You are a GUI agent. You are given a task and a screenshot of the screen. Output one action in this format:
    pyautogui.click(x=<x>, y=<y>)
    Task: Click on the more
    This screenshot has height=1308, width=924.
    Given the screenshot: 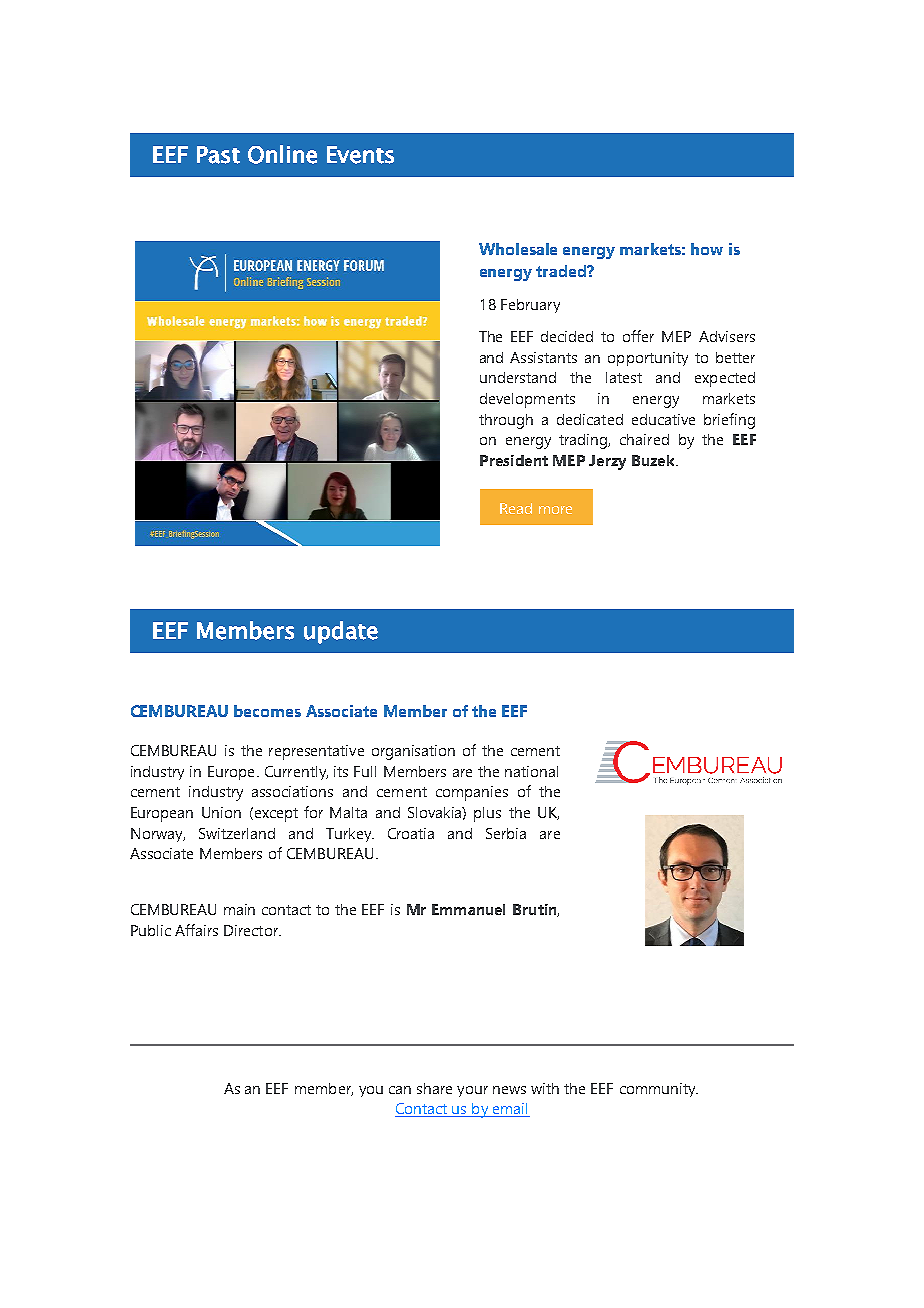 What is the action you would take?
    pyautogui.click(x=555, y=510)
